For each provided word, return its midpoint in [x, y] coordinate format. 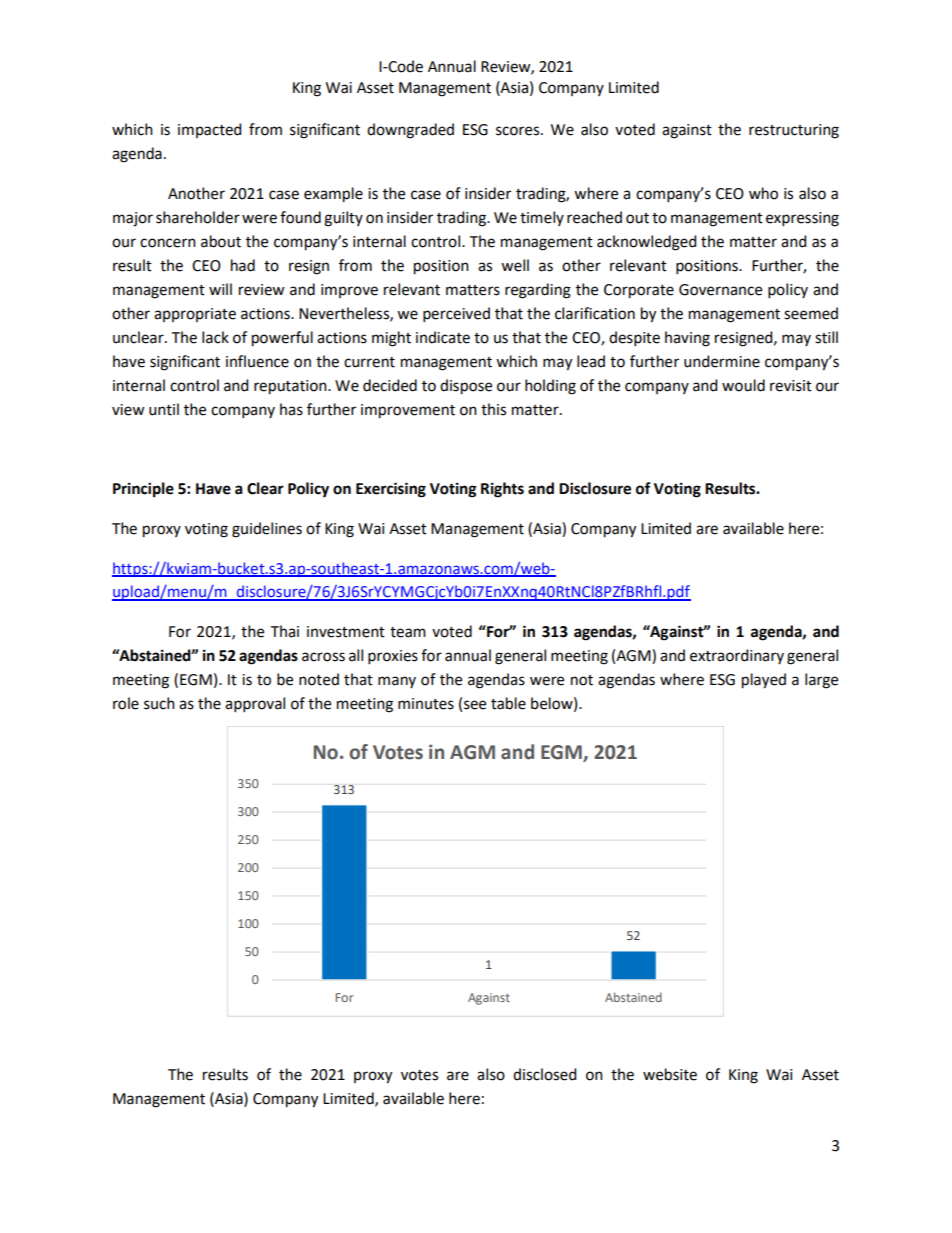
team [408, 632]
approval [255, 704]
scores [519, 131]
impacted [209, 130]
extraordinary [737, 656]
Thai [285, 631]
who [763, 193]
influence [257, 361]
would [743, 385]
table [508, 703]
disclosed [544, 1074]
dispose [466, 387]
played [764, 681]
